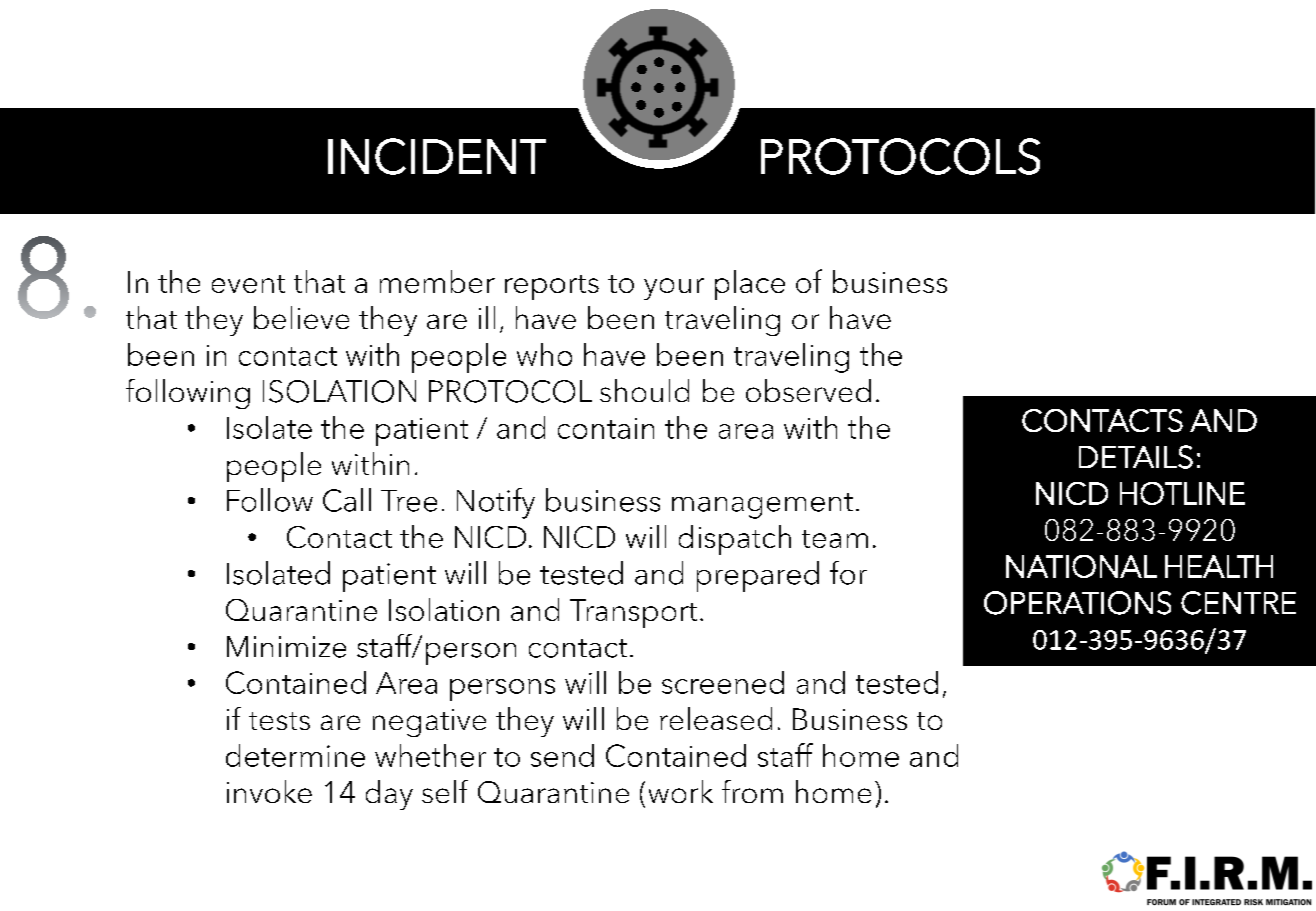 This screenshot has width=1316, height=911. What do you see at coordinates (752, 791) in the screenshot?
I see `from` at bounding box center [752, 791].
